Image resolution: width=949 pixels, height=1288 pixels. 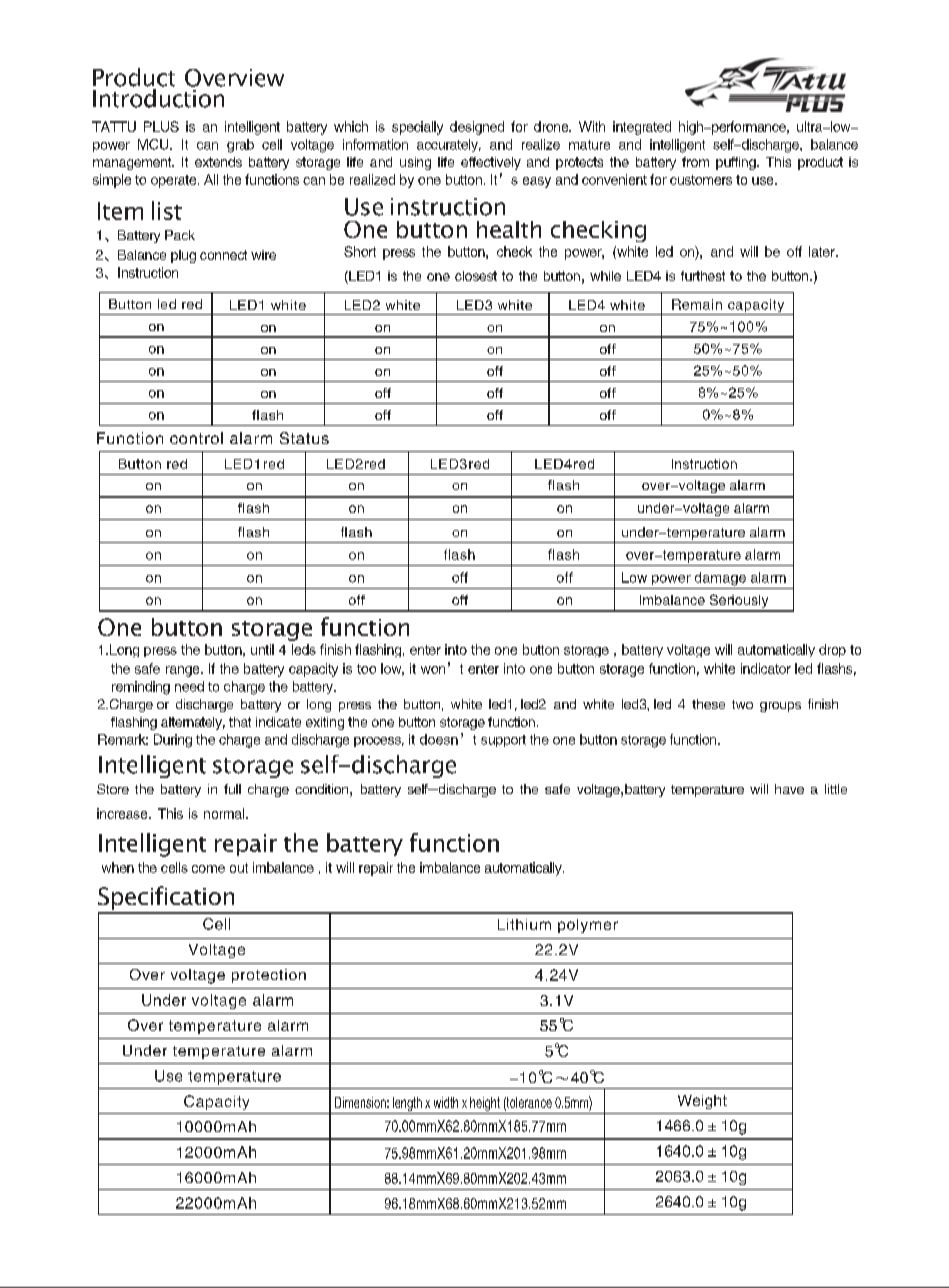 What do you see at coordinates (477, 128) in the page?
I see `designed` at bounding box center [477, 128].
